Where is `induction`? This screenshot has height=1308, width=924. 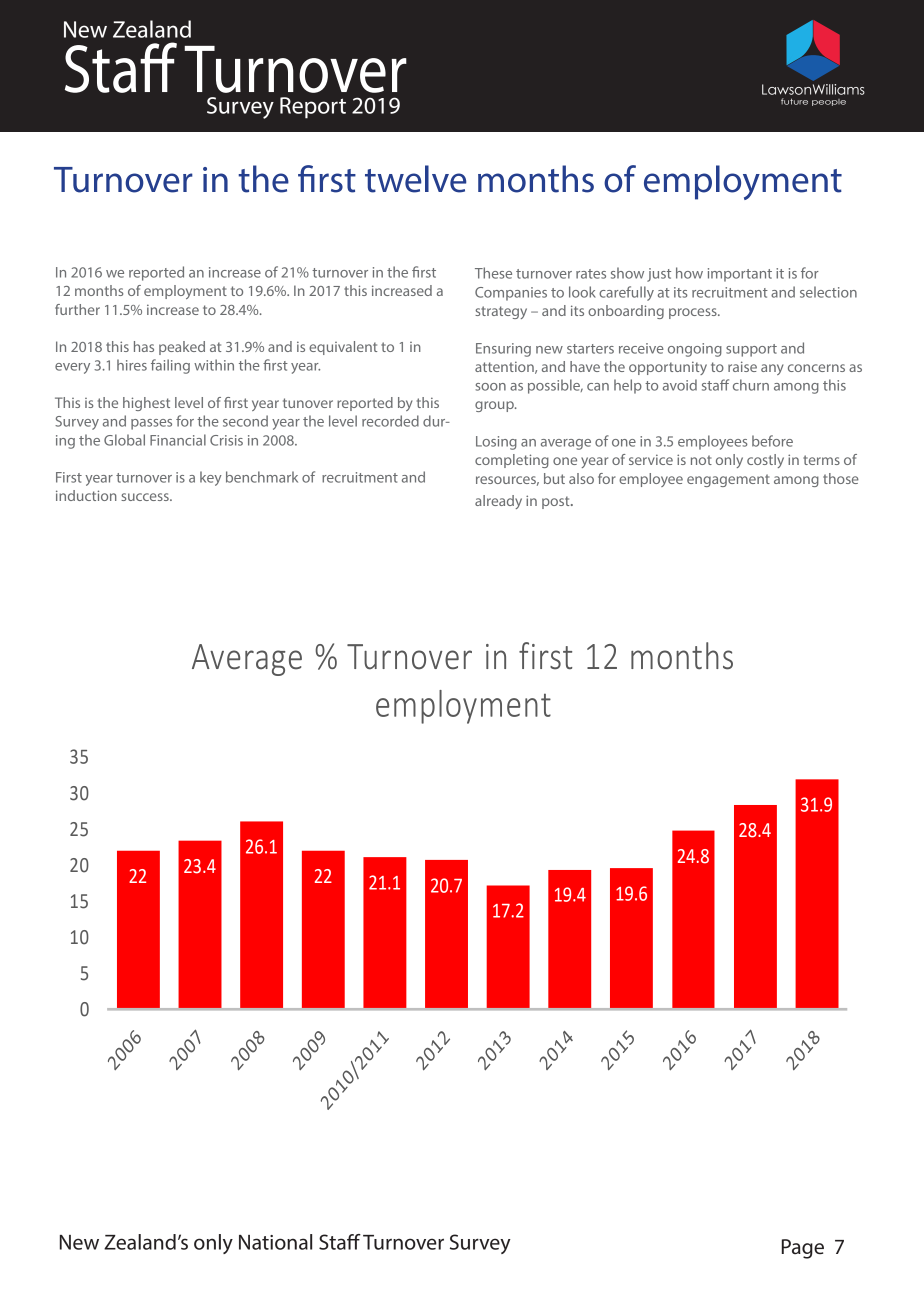
induction is located at coordinates (86, 495).
